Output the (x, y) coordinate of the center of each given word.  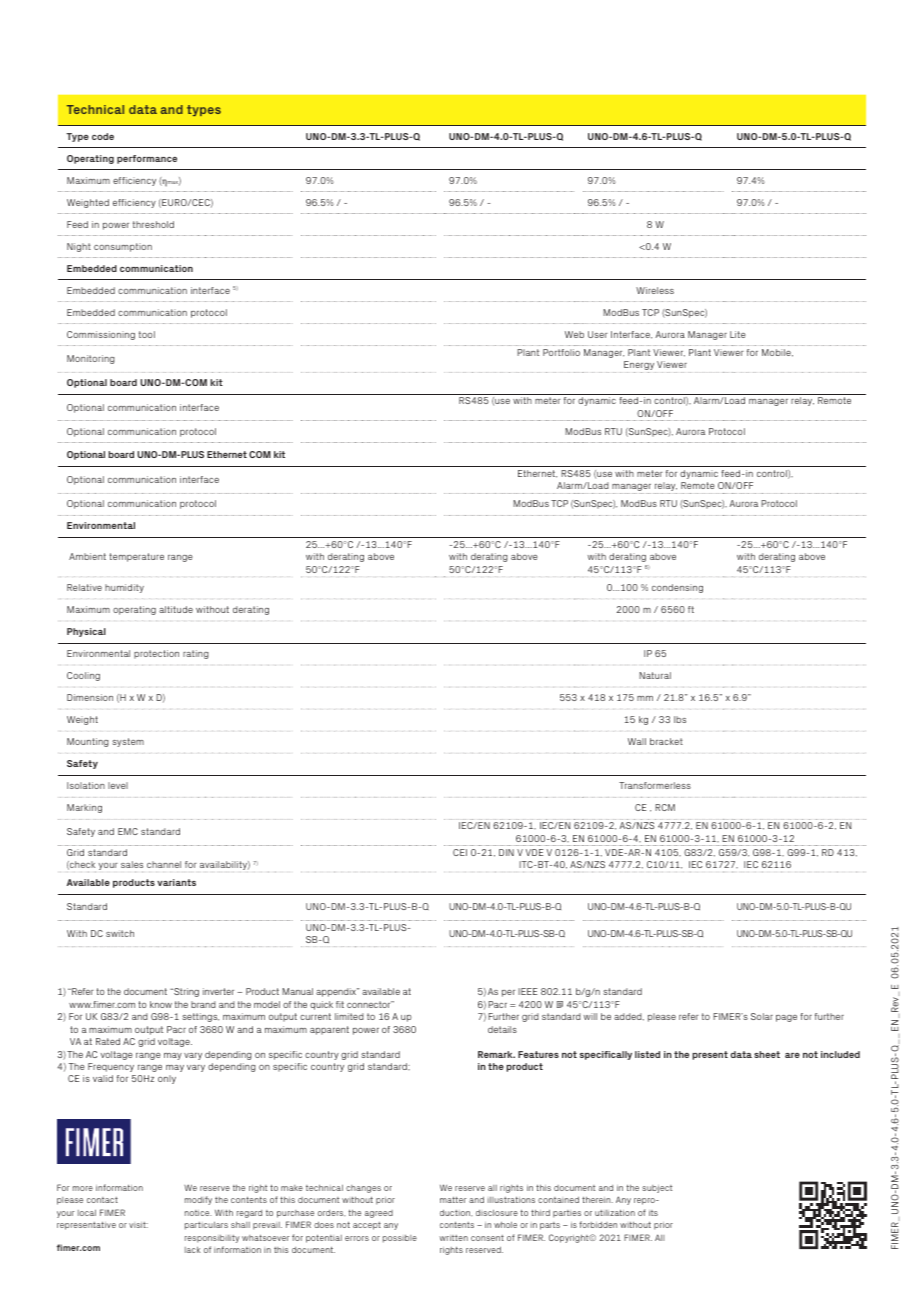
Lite (738, 334)
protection (156, 654)
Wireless (655, 290)
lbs (680, 719)
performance (147, 159)
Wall (637, 741)
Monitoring (91, 359)
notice (198, 1213)
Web (574, 334)
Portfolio (561, 352)
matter (453, 1200)
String (185, 992)
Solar (762, 1016)
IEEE (527, 991)
